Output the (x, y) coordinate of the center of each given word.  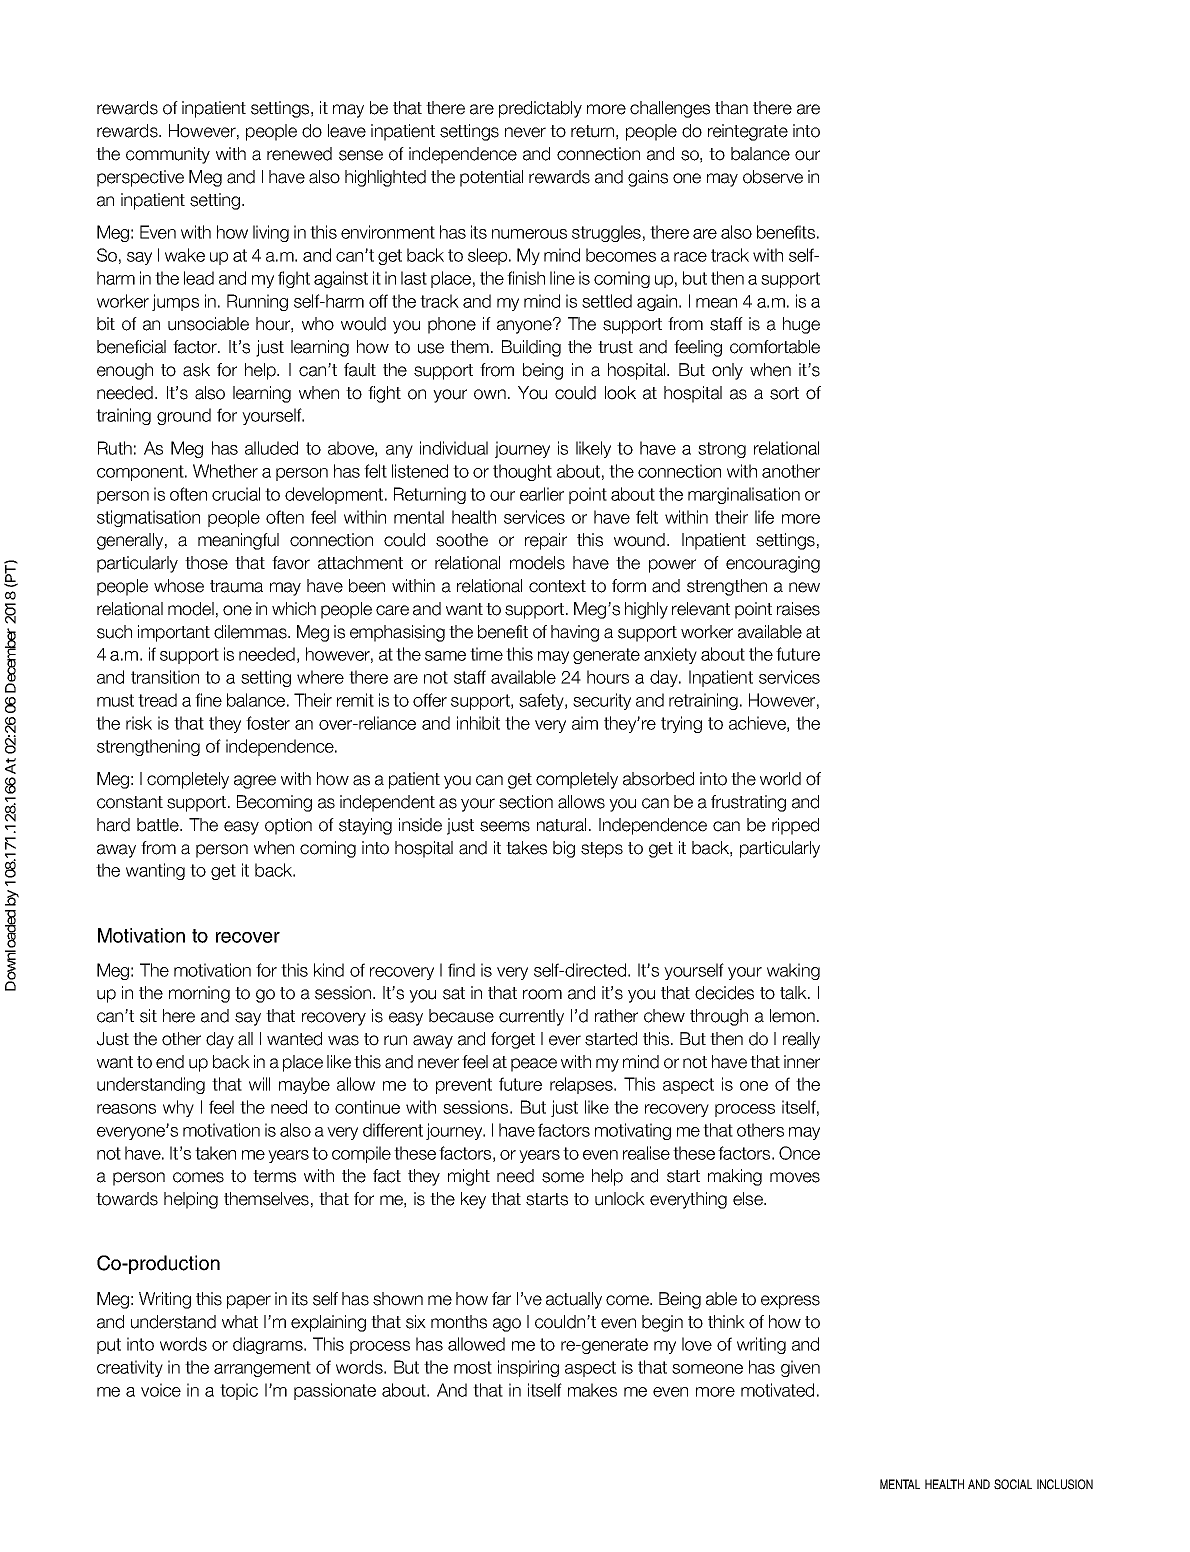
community (168, 155)
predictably (540, 109)
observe (773, 177)
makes (592, 1390)
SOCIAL (1013, 1484)
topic (239, 1391)
